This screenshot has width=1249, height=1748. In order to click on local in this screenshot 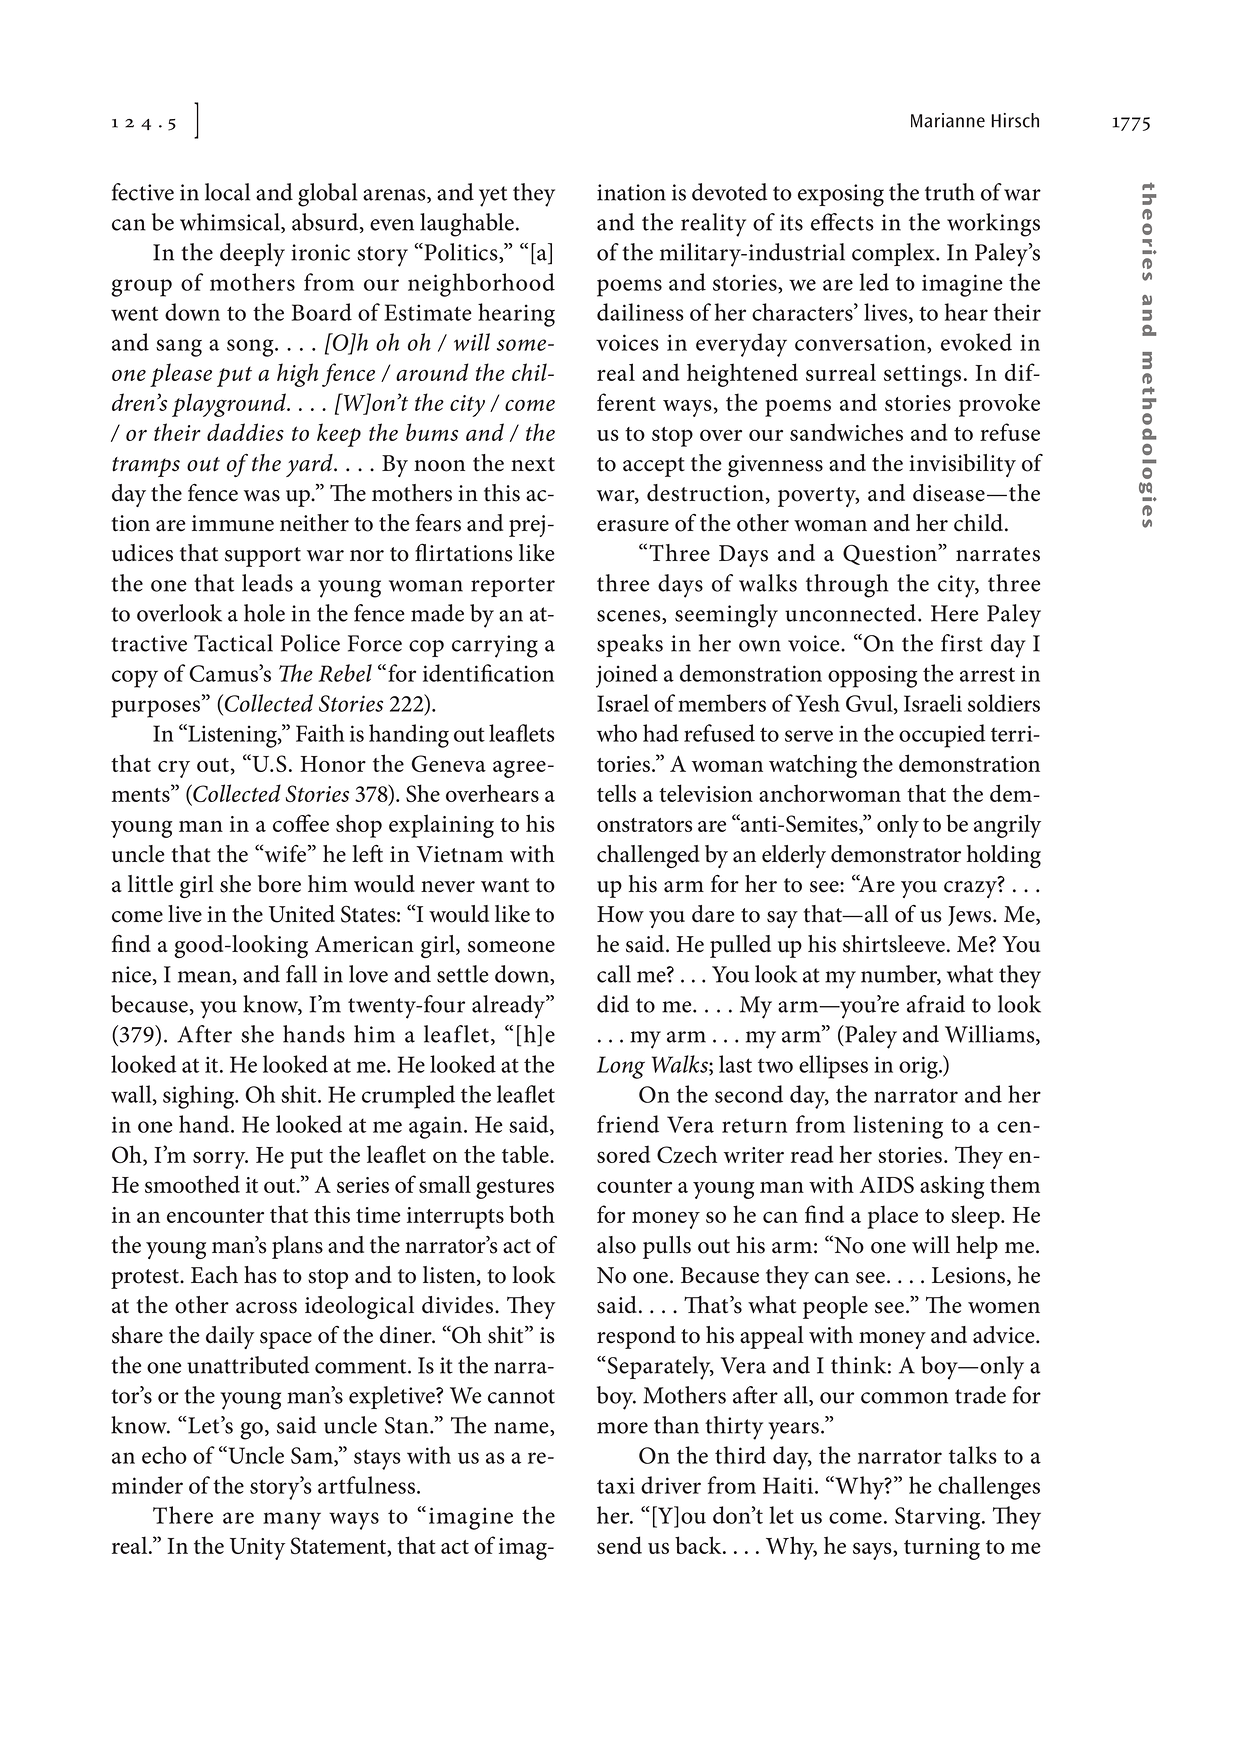, I will do `click(227, 192)`.
